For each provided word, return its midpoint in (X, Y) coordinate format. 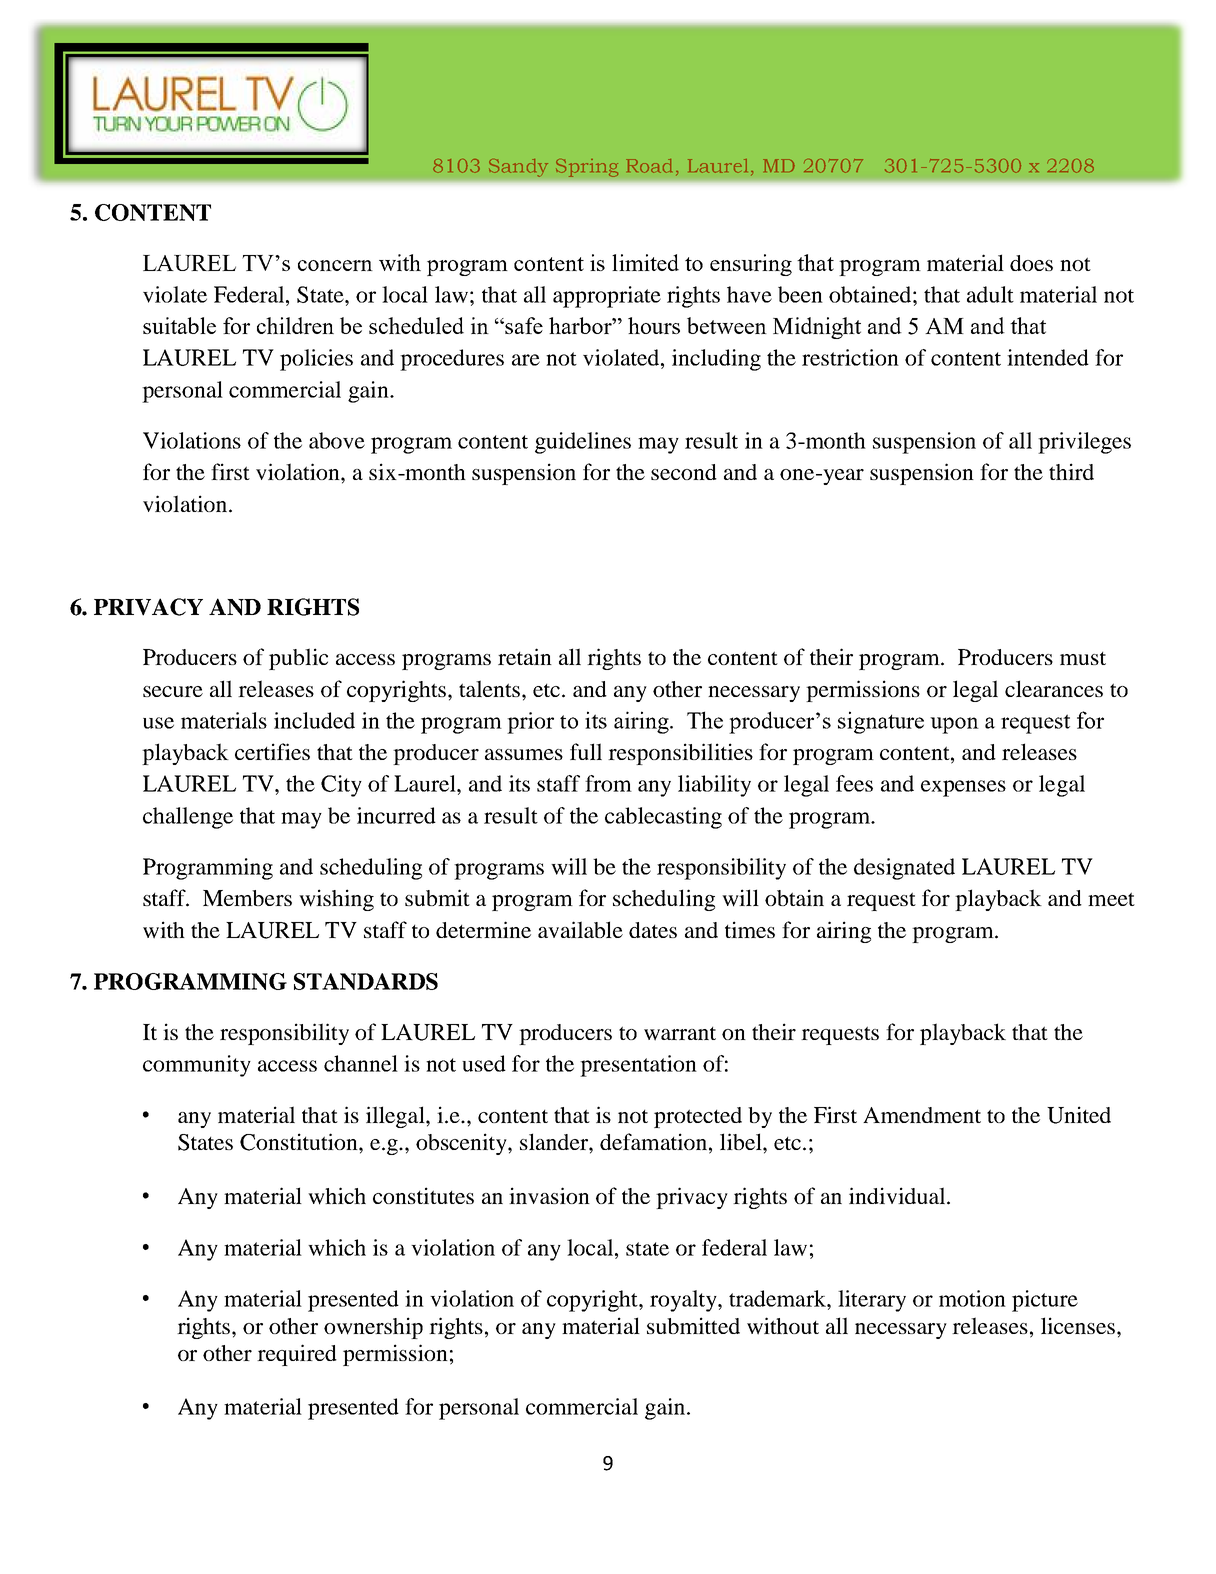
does (1031, 263)
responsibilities (680, 754)
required (297, 1355)
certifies (272, 751)
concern (335, 265)
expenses (963, 788)
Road (649, 166)
